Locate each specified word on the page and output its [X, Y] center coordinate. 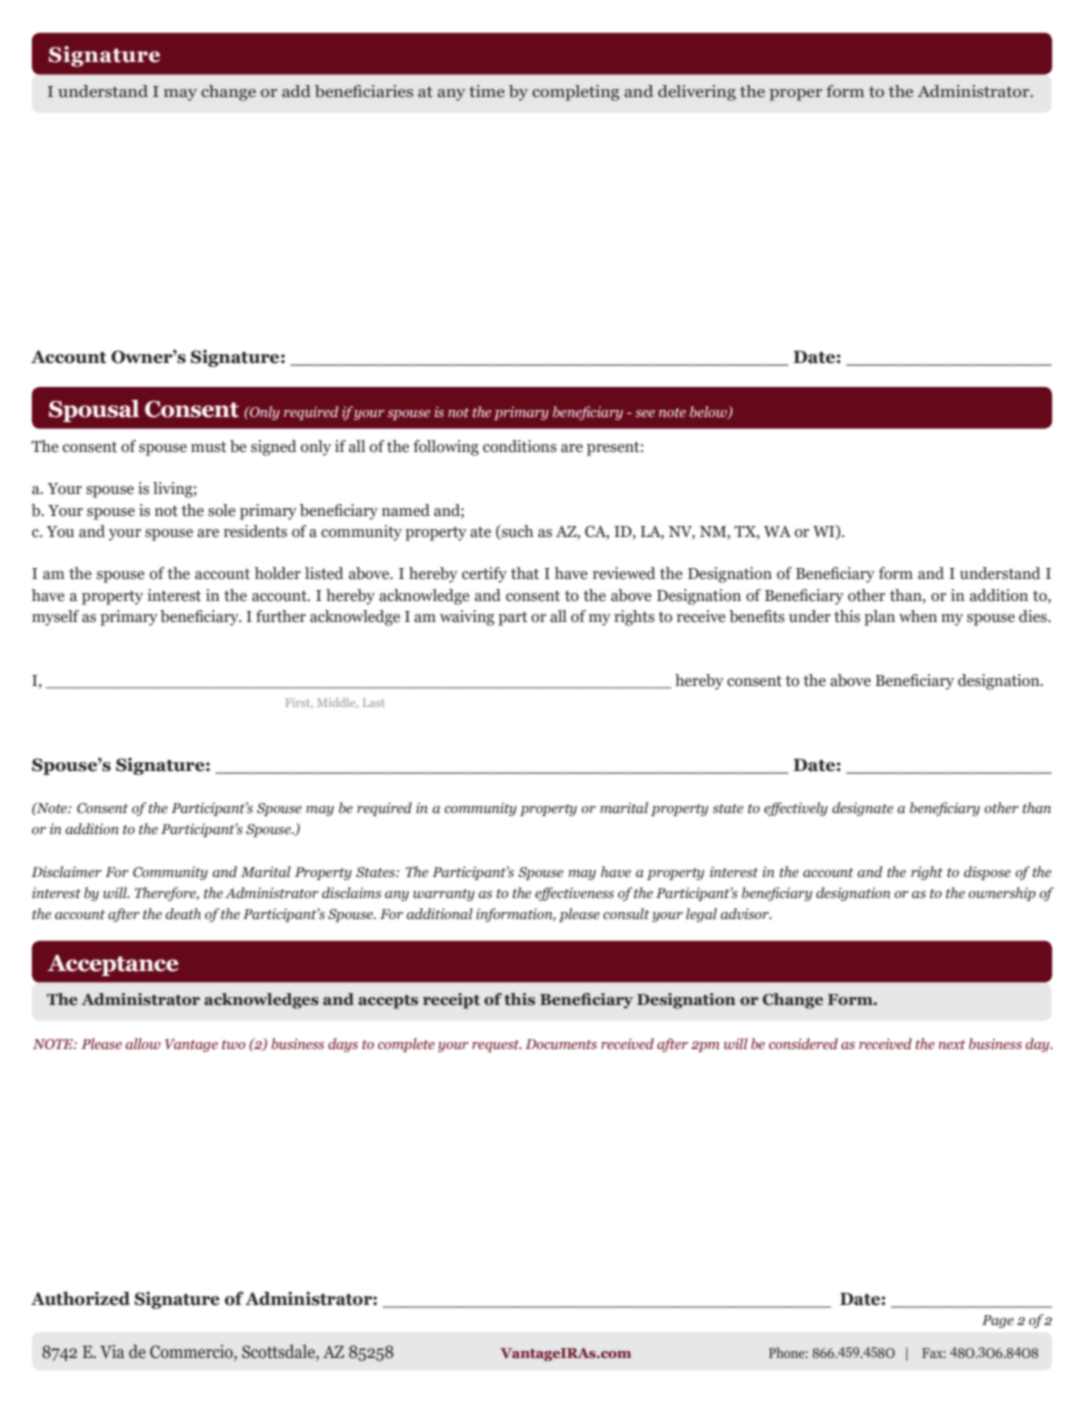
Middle [337, 703]
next [952, 1044]
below [709, 412]
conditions [520, 446]
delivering [697, 93]
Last [374, 702]
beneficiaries [364, 91]
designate [862, 809]
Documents [561, 1044]
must [208, 447]
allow [143, 1043]
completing [576, 93]
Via [112, 1351]
